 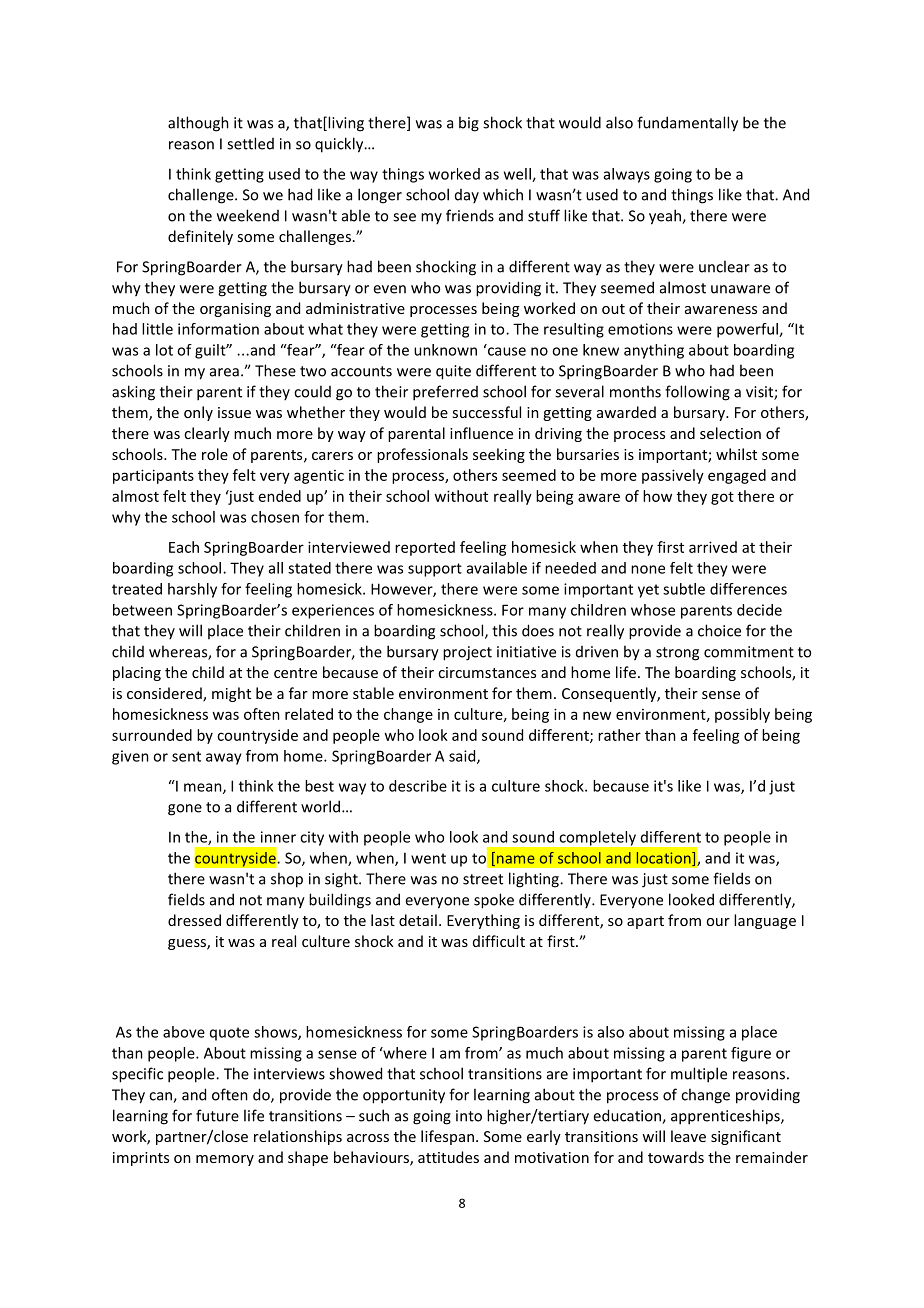 What do you see at coordinates (217, 1115) in the page?
I see `future` at bounding box center [217, 1115].
